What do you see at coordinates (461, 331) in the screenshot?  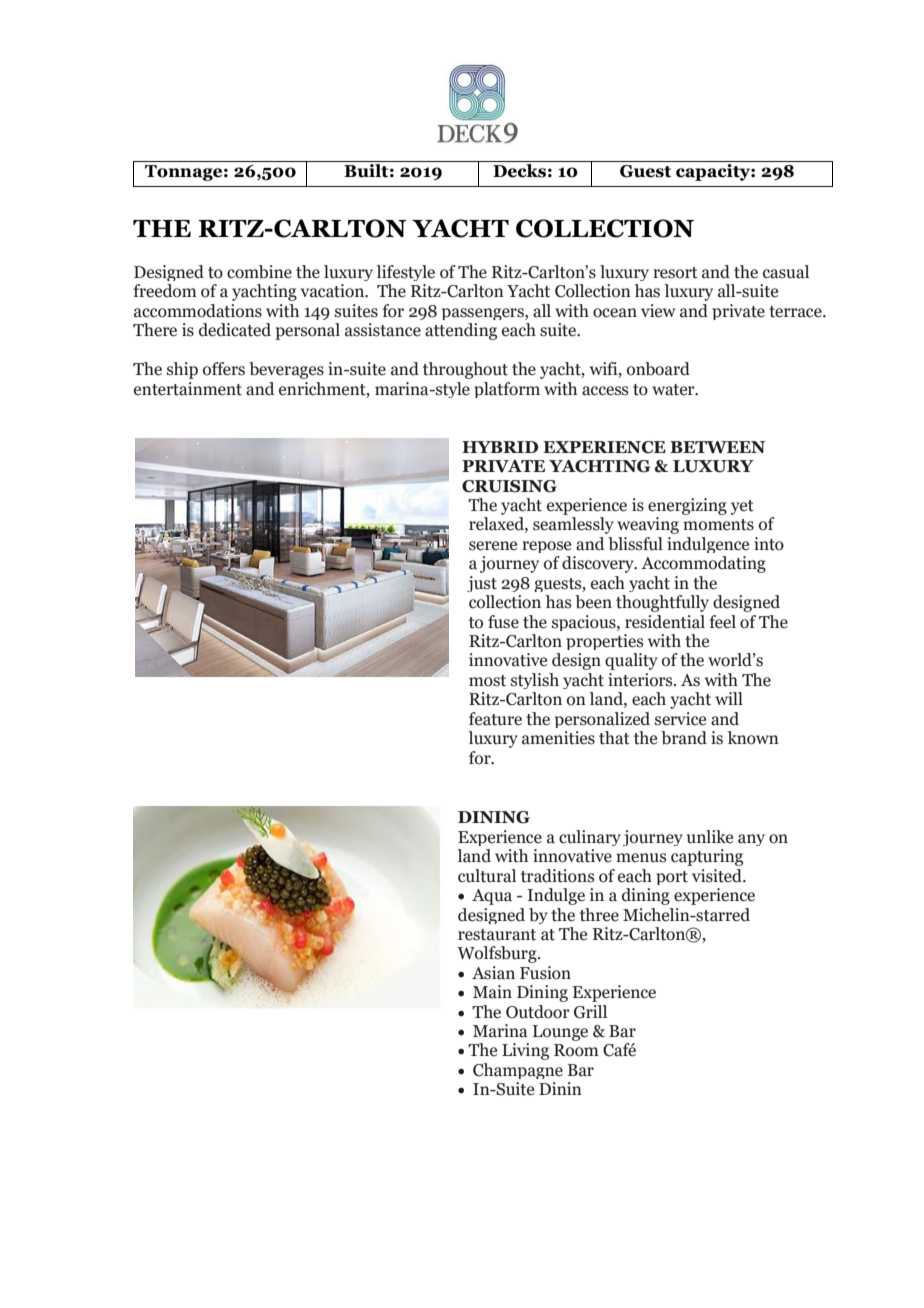 I see `attending` at bounding box center [461, 331].
